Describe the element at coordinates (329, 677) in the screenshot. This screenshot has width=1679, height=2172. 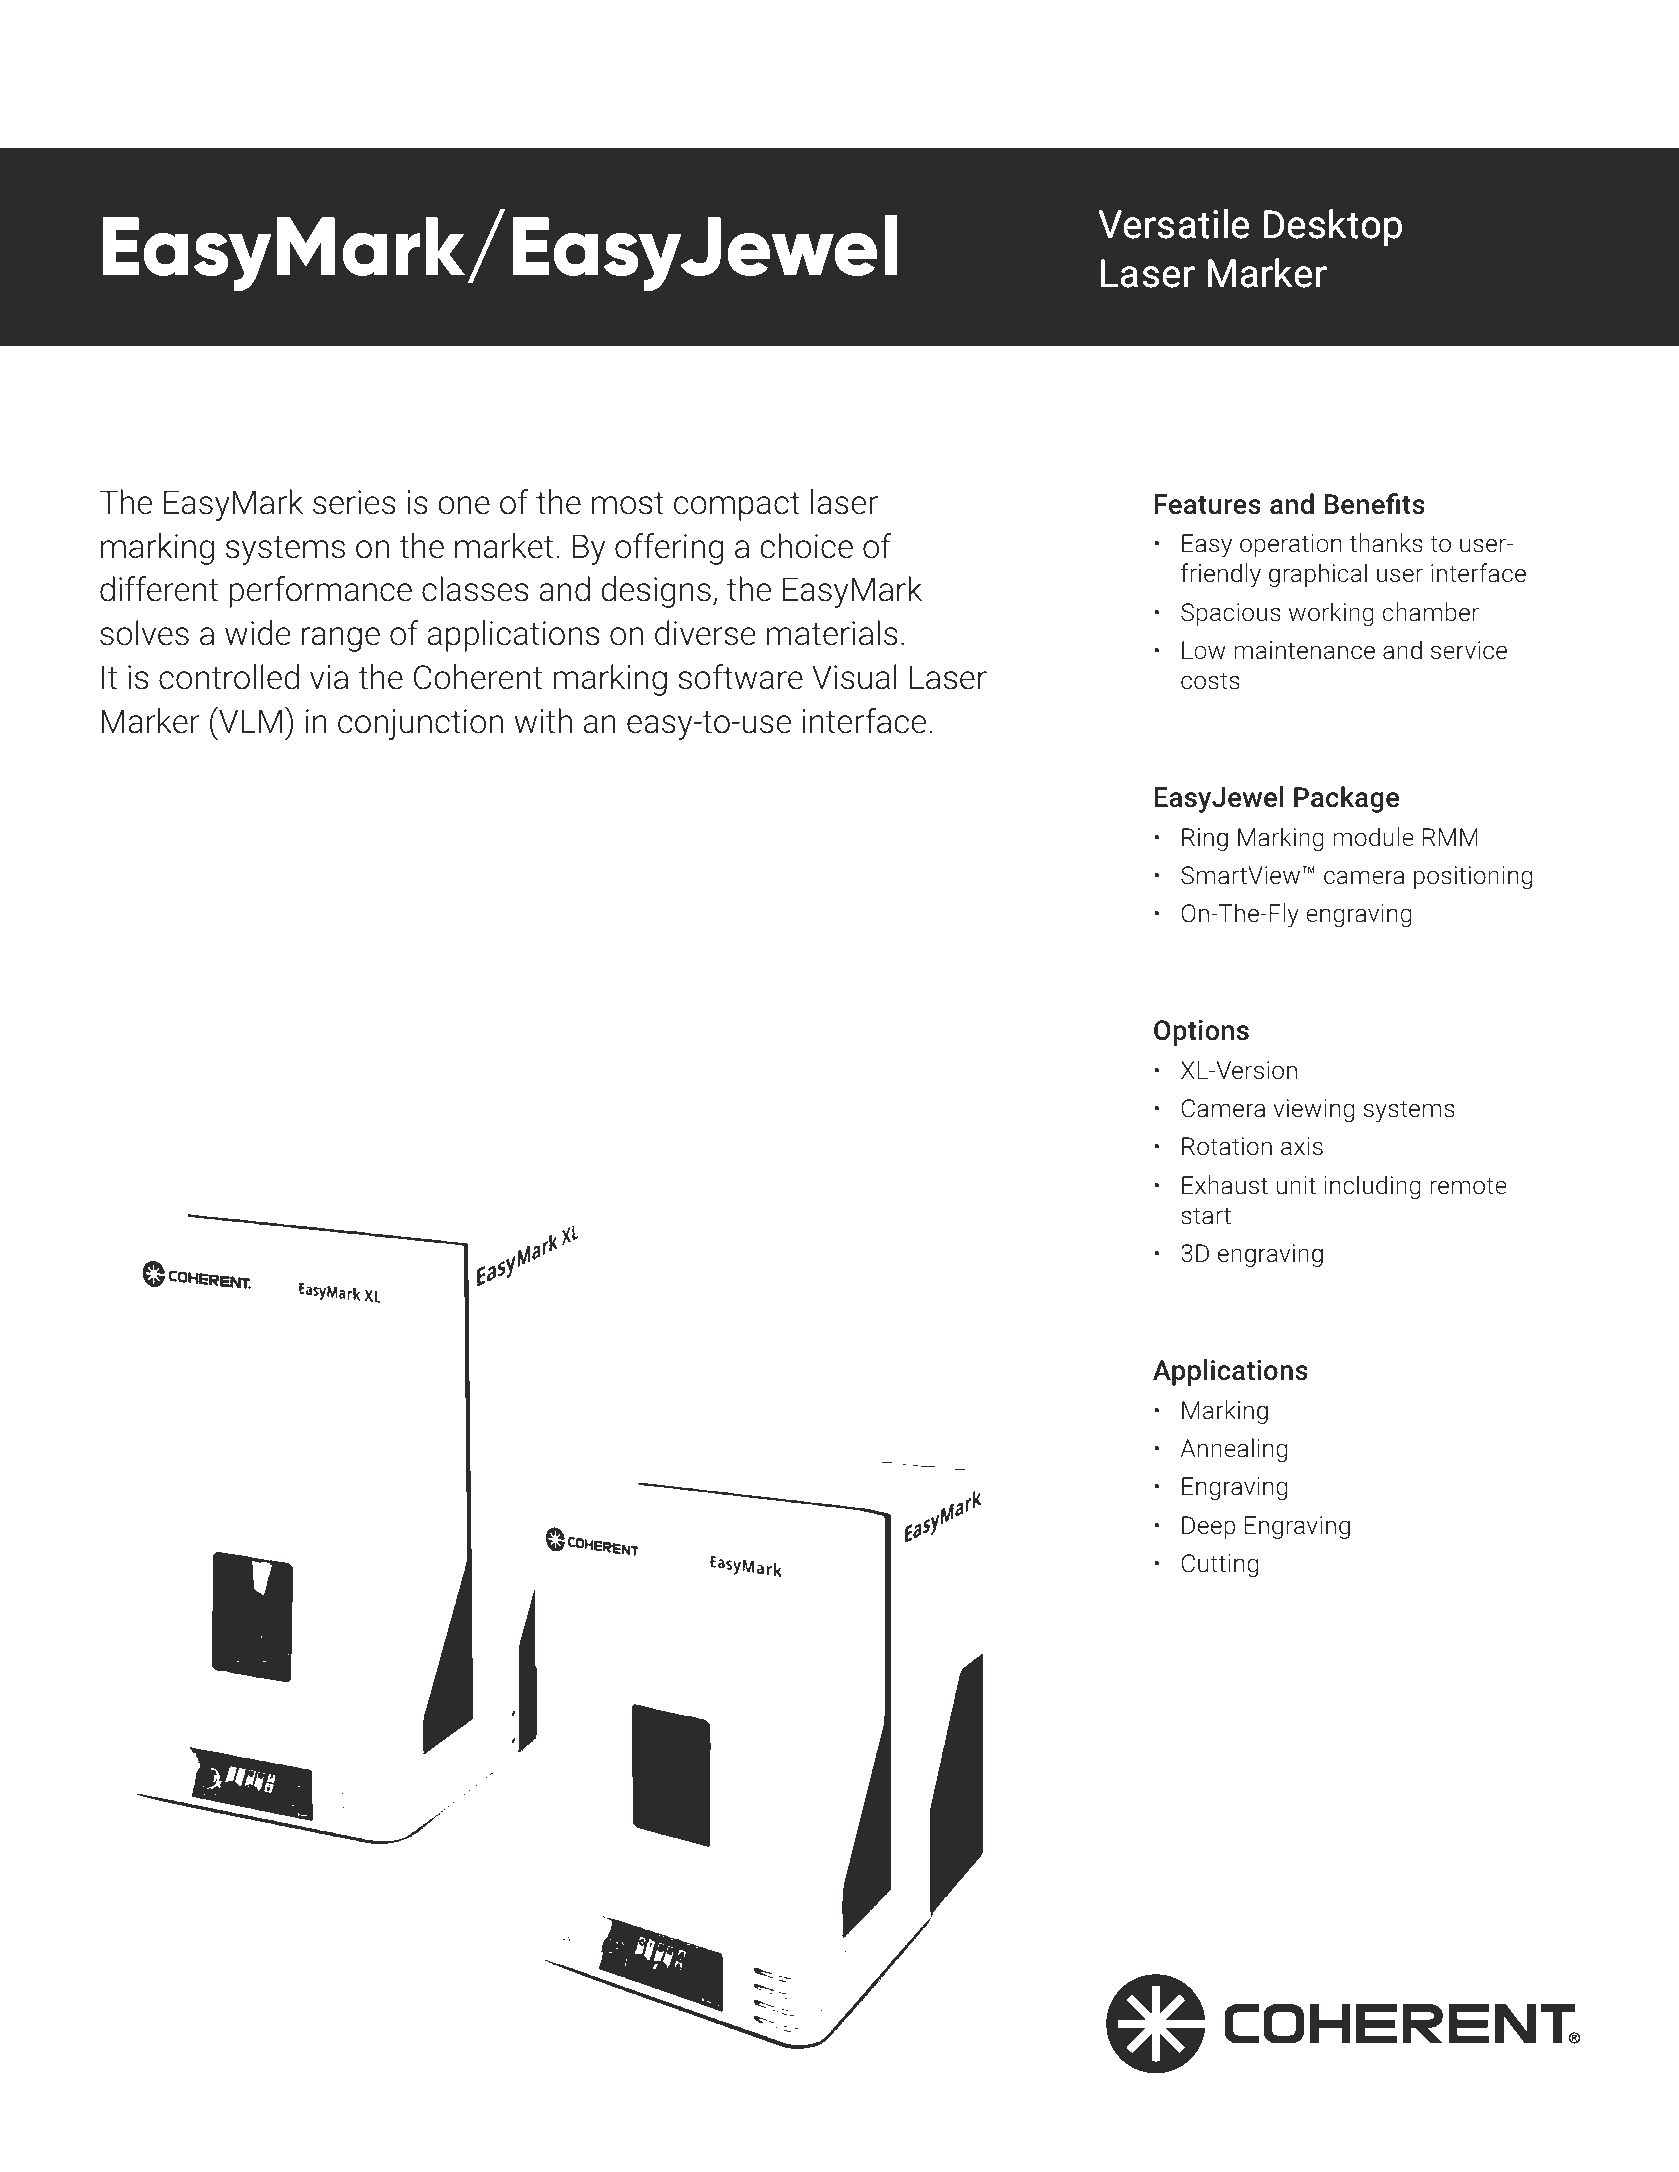
I see `via` at that location.
